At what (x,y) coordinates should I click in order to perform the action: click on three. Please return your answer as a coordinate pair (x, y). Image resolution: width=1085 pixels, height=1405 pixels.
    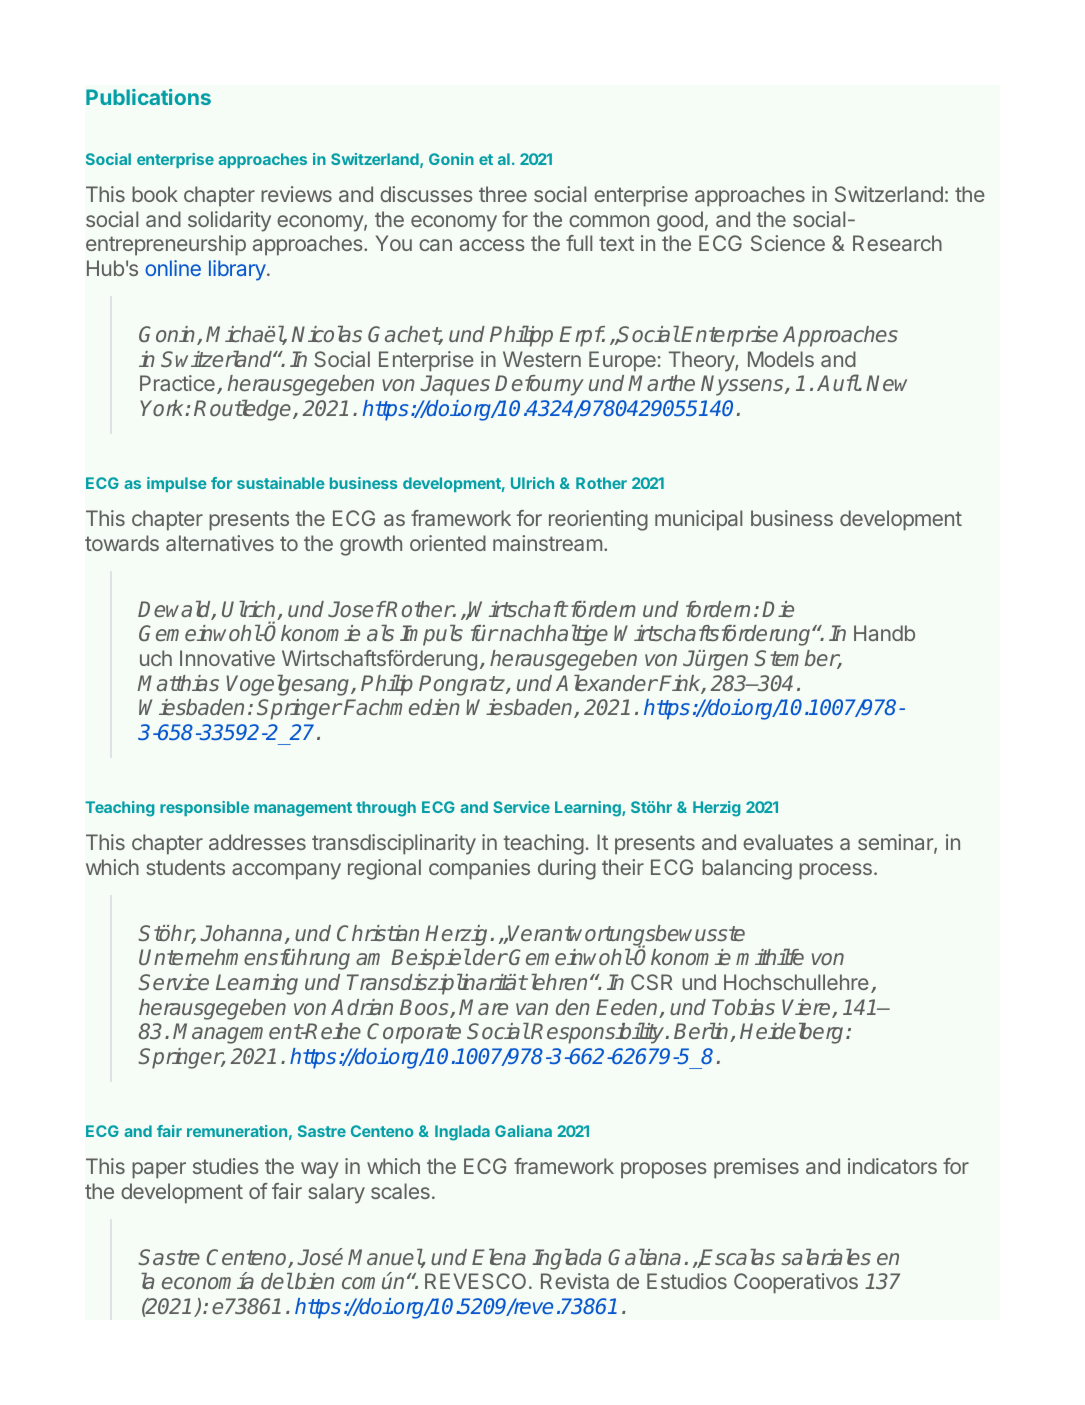
    Looking at the image, I should click on (503, 194).
